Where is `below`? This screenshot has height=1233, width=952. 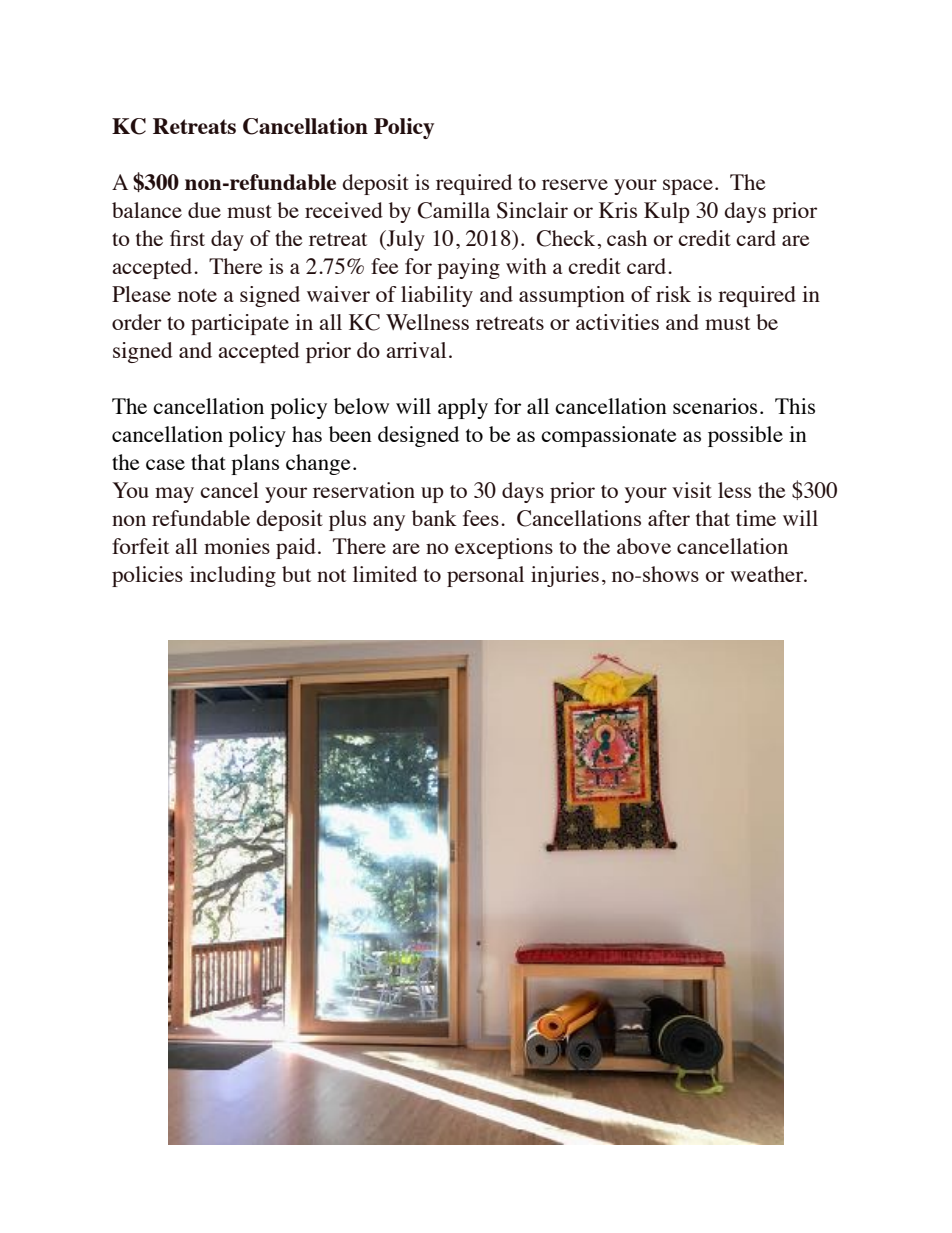 below is located at coordinates (361, 406).
